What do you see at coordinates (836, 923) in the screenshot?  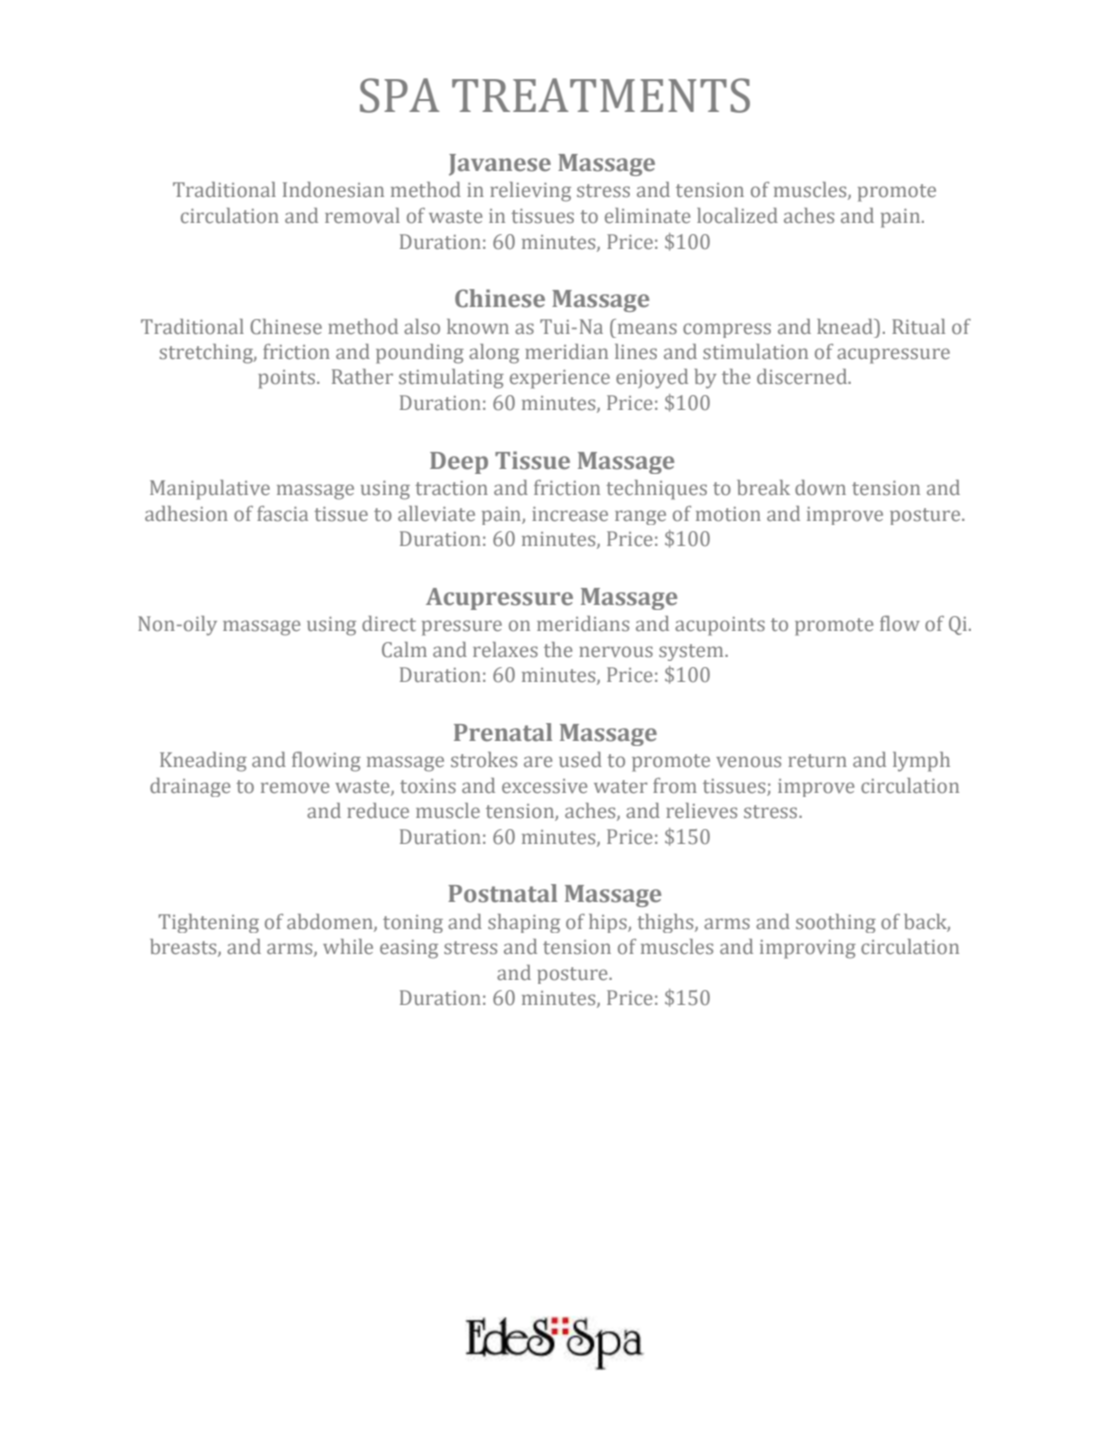 I see `soothing` at bounding box center [836, 923].
